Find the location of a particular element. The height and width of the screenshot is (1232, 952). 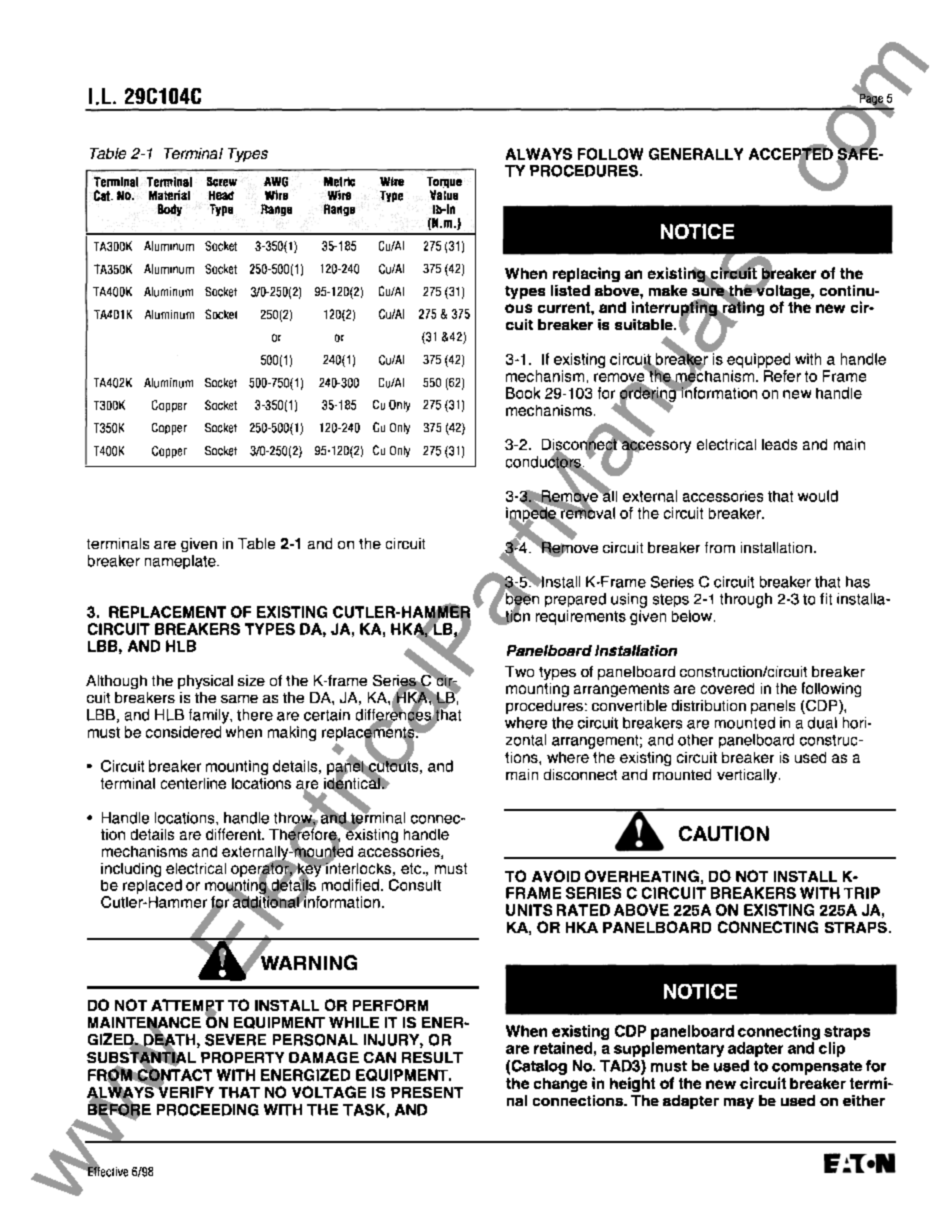

Screw is located at coordinates (222, 182).
